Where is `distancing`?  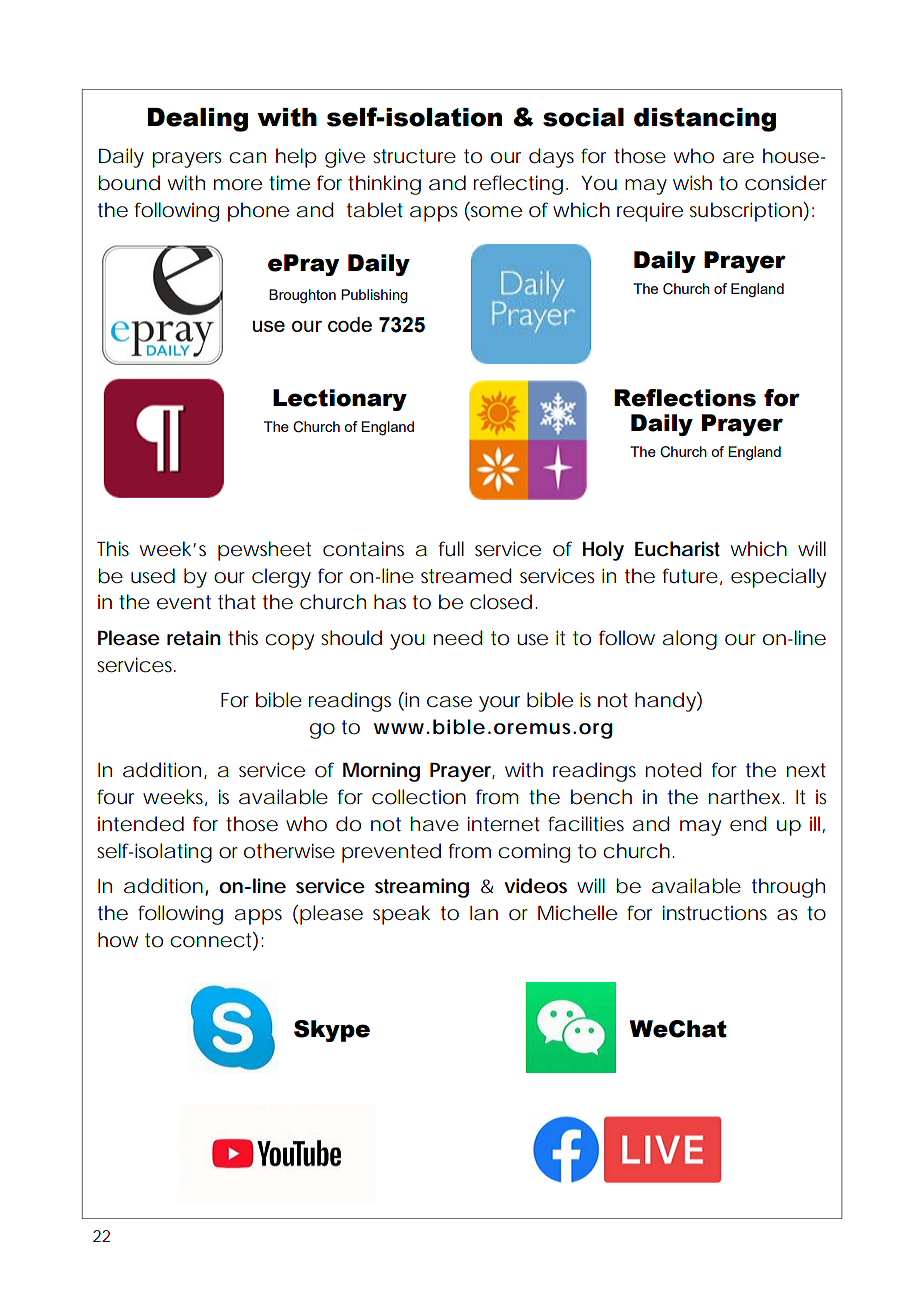
distancing is located at coordinates (705, 120).
